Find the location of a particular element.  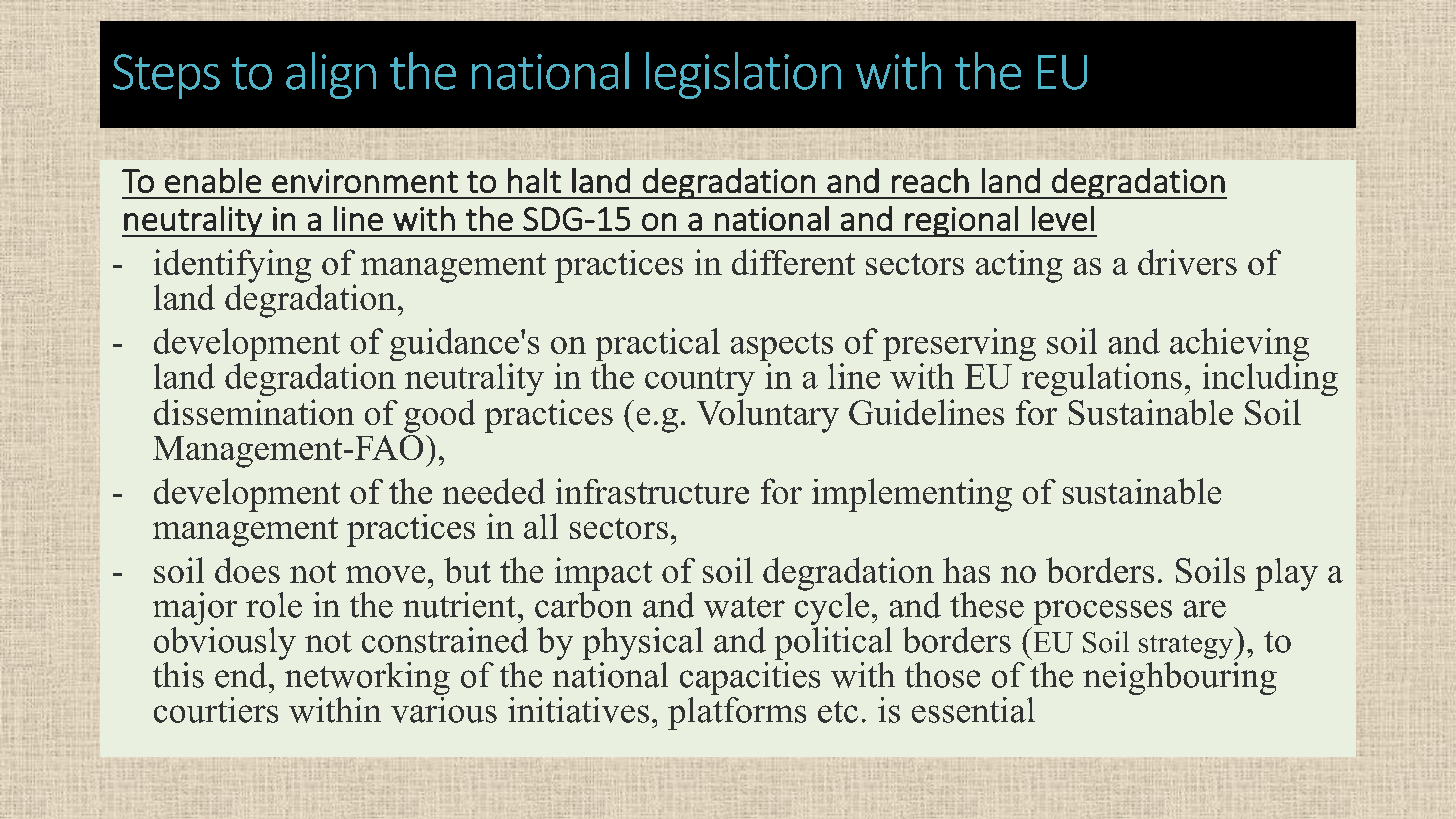

water is located at coordinates (744, 607).
